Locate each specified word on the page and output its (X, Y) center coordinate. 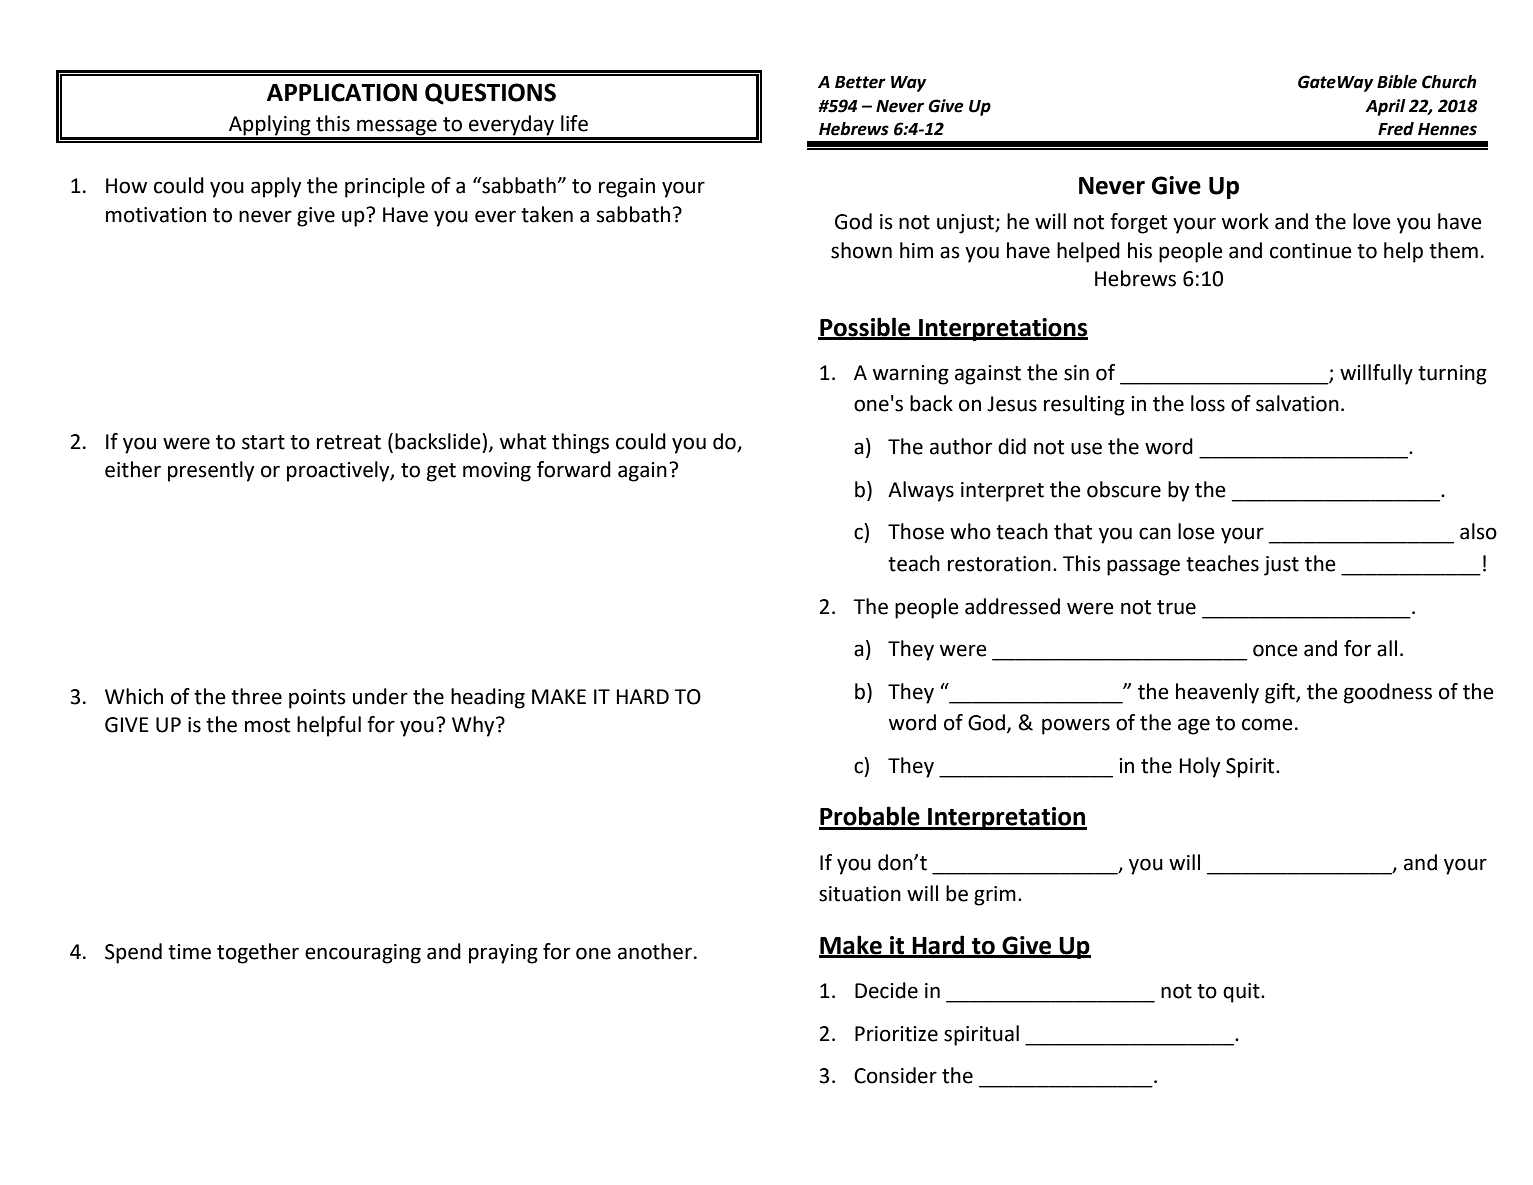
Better (860, 82)
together (258, 953)
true (1176, 607)
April (1385, 107)
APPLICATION (342, 92)
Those (916, 531)
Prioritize (896, 1034)
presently (211, 471)
